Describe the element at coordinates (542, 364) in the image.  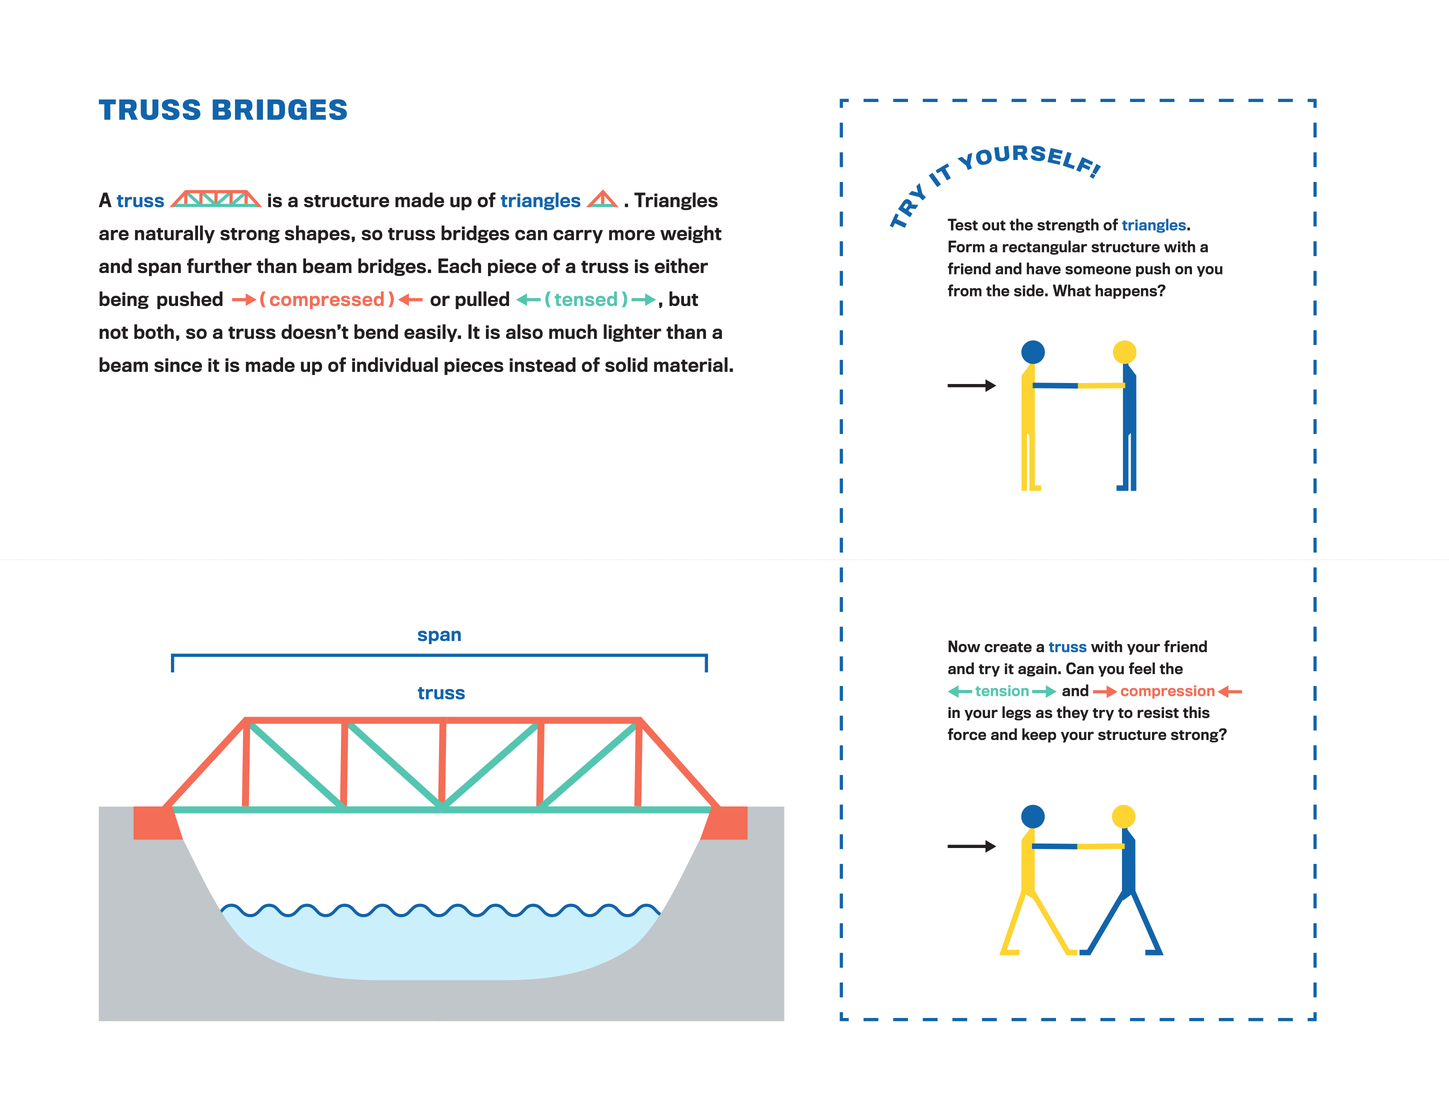
I see `instead` at that location.
